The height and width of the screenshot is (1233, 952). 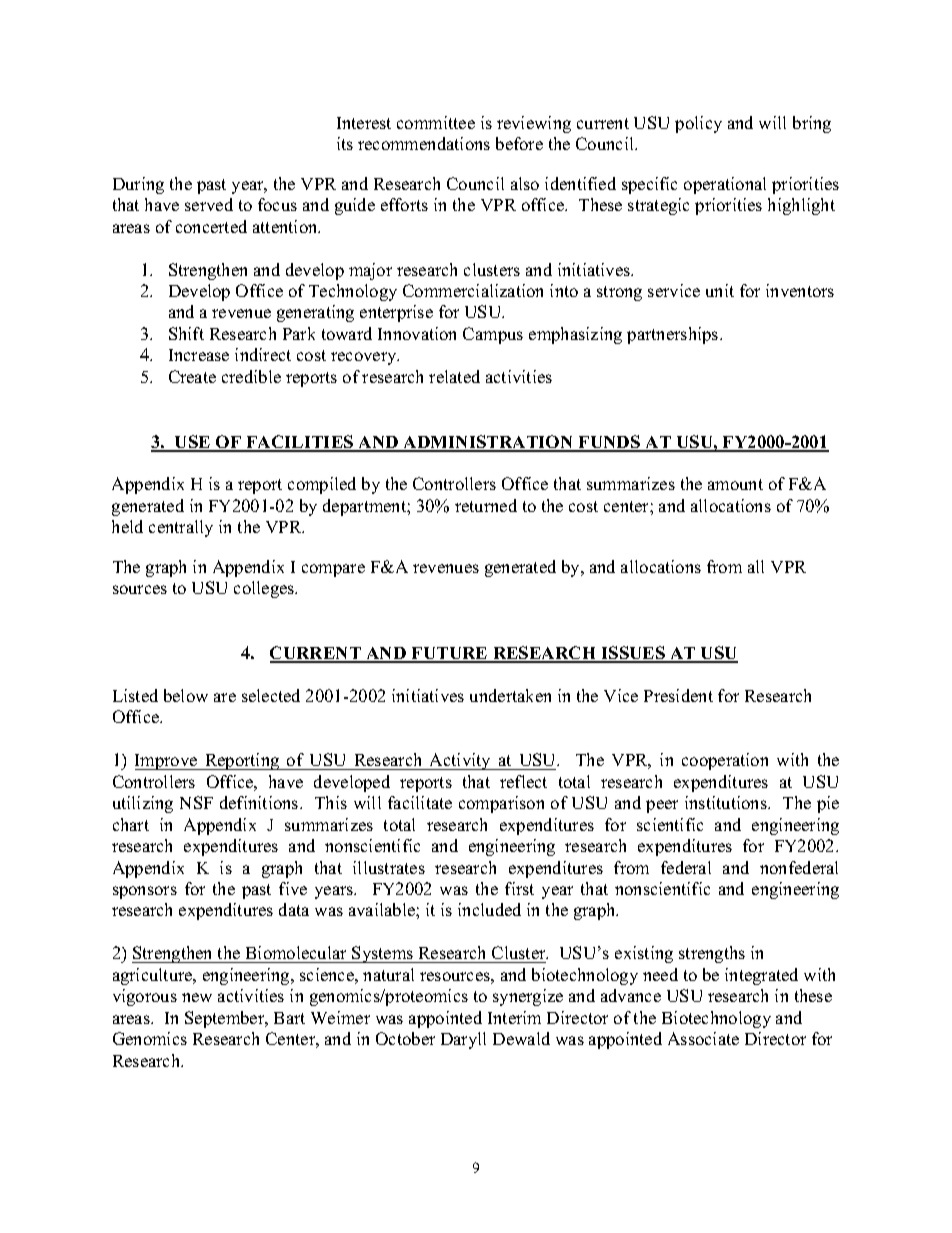 I want to click on integrated, so click(x=761, y=976).
